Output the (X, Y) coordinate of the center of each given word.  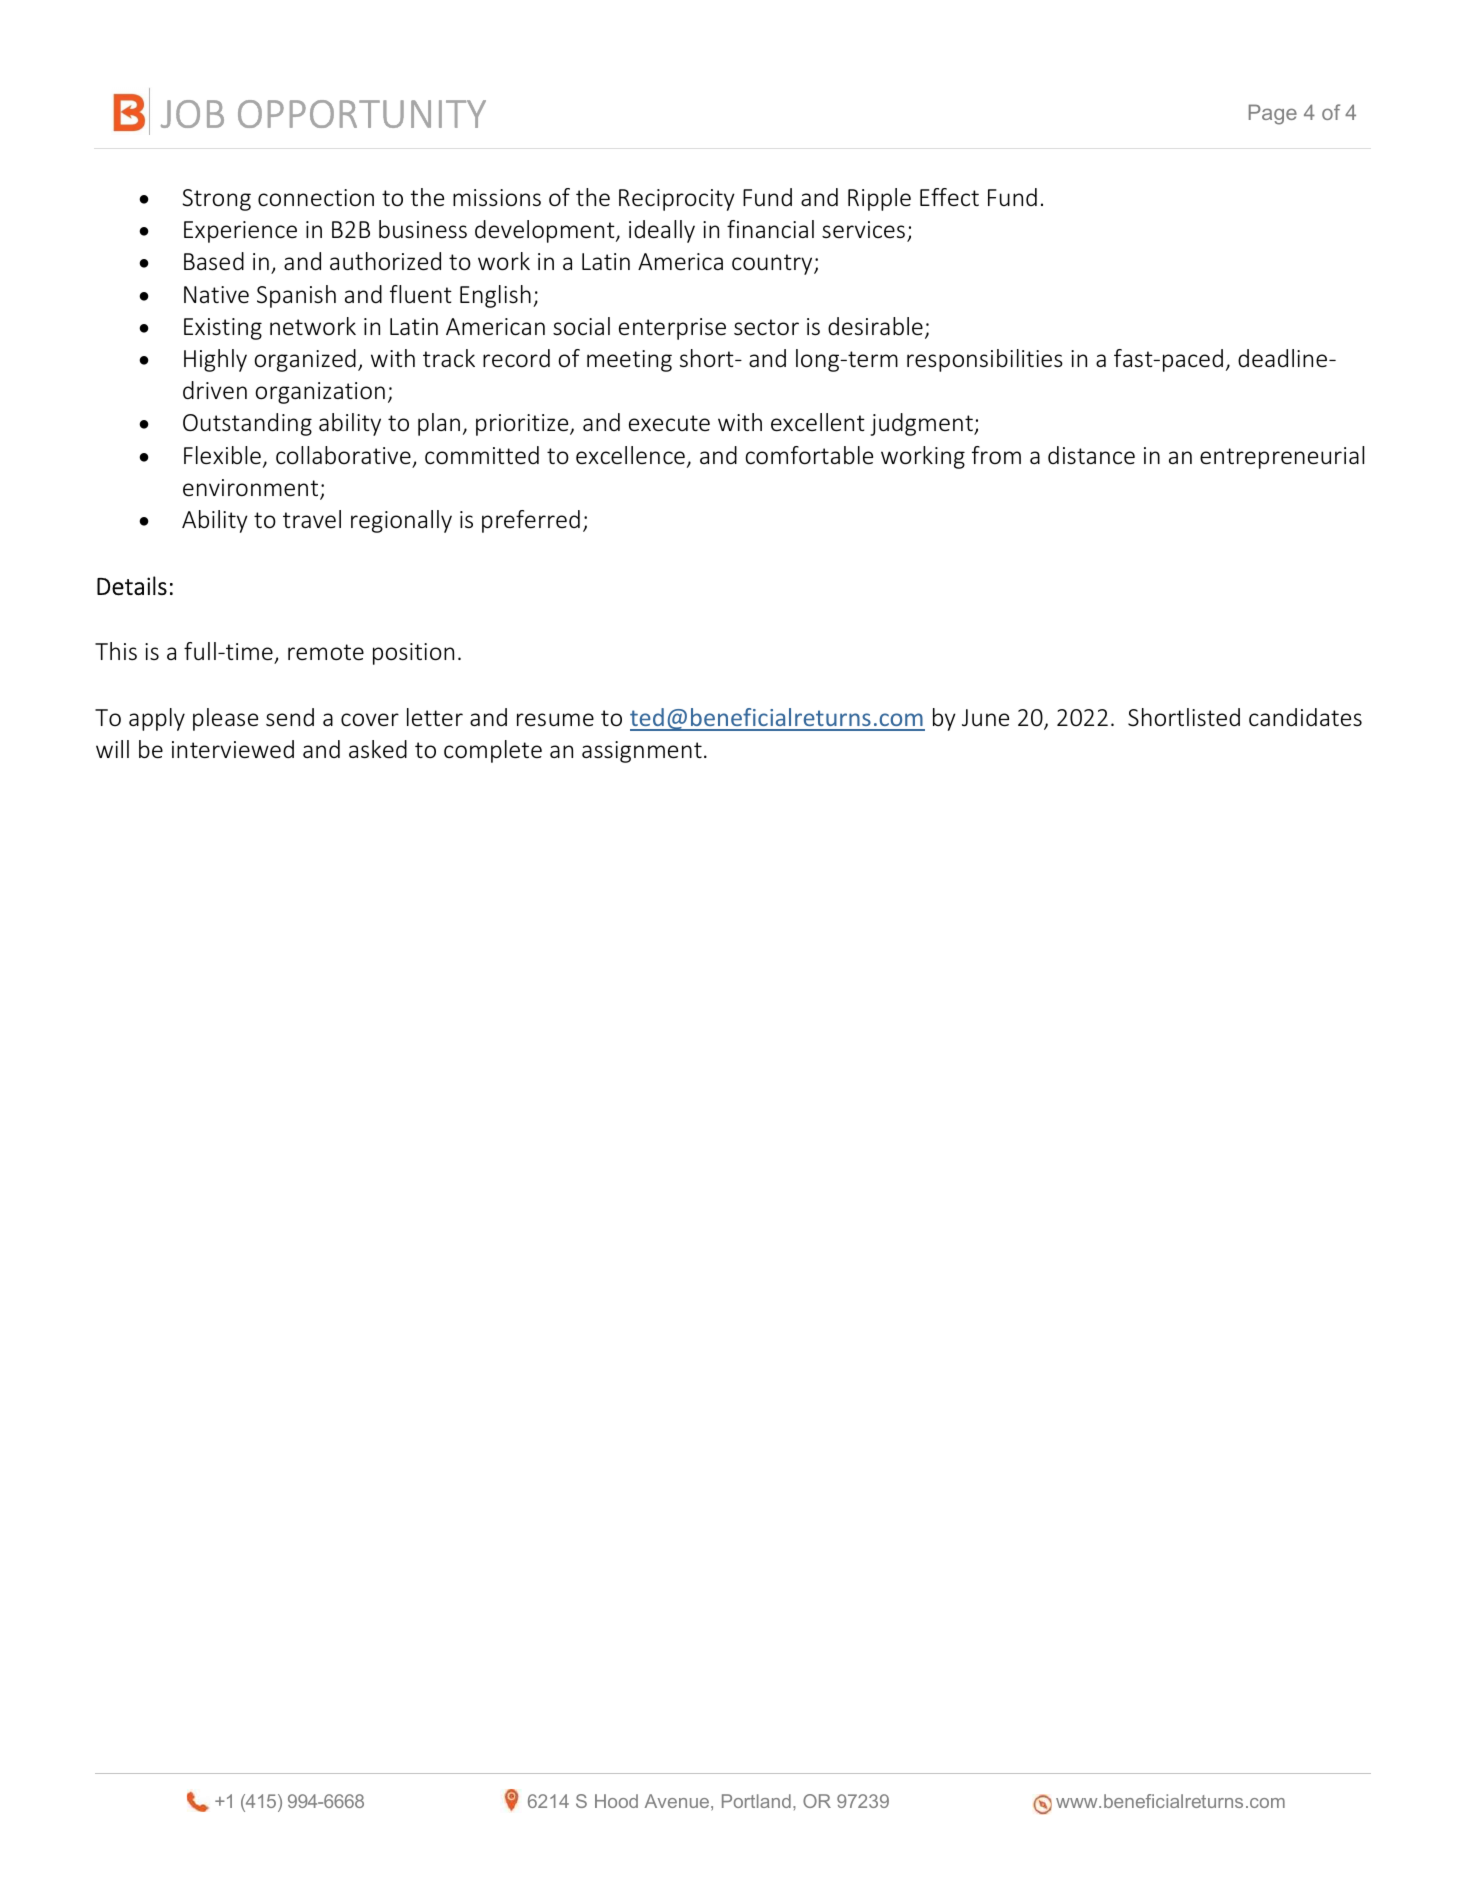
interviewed (233, 749)
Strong (217, 200)
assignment (642, 752)
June (985, 718)
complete (493, 751)
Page (1273, 114)
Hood (616, 1801)
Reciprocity (677, 200)
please (225, 719)
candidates (1305, 717)
